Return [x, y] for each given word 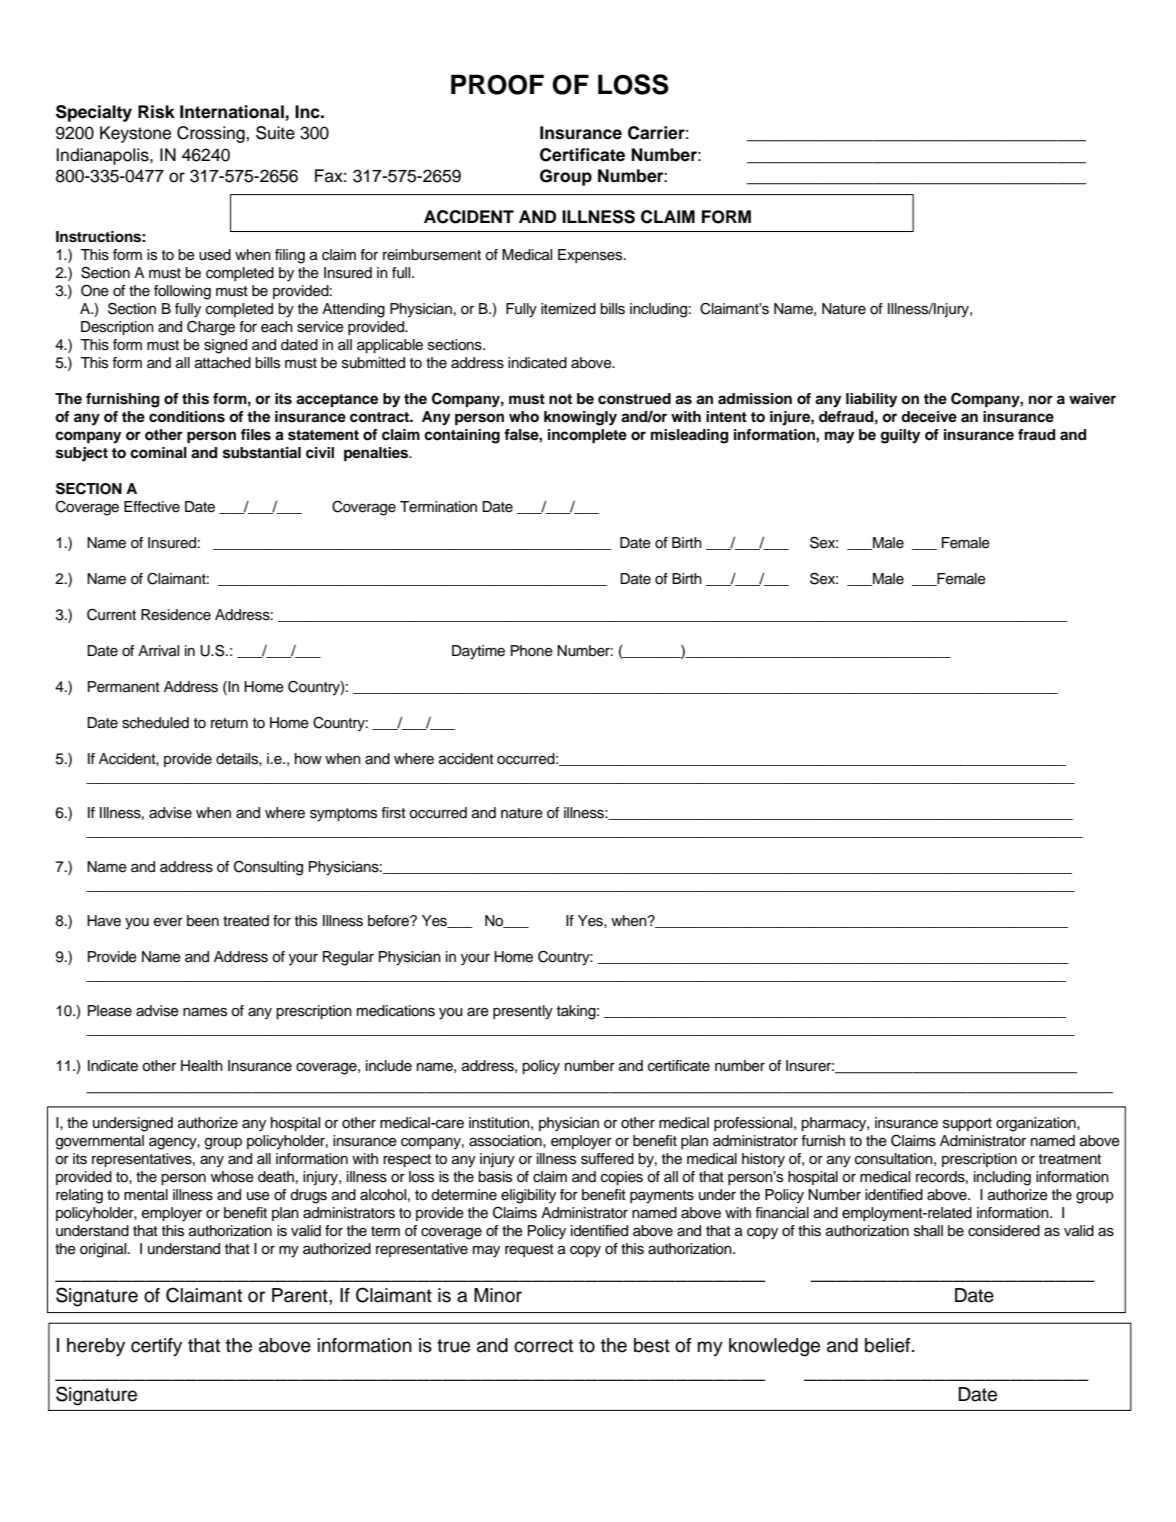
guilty [900, 436]
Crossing [212, 134]
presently [523, 1012]
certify [156, 1347]
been [203, 921]
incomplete [587, 436]
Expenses [591, 256]
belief [889, 1345]
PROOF [497, 84]
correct [543, 1346]
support [967, 1124]
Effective [152, 507]
